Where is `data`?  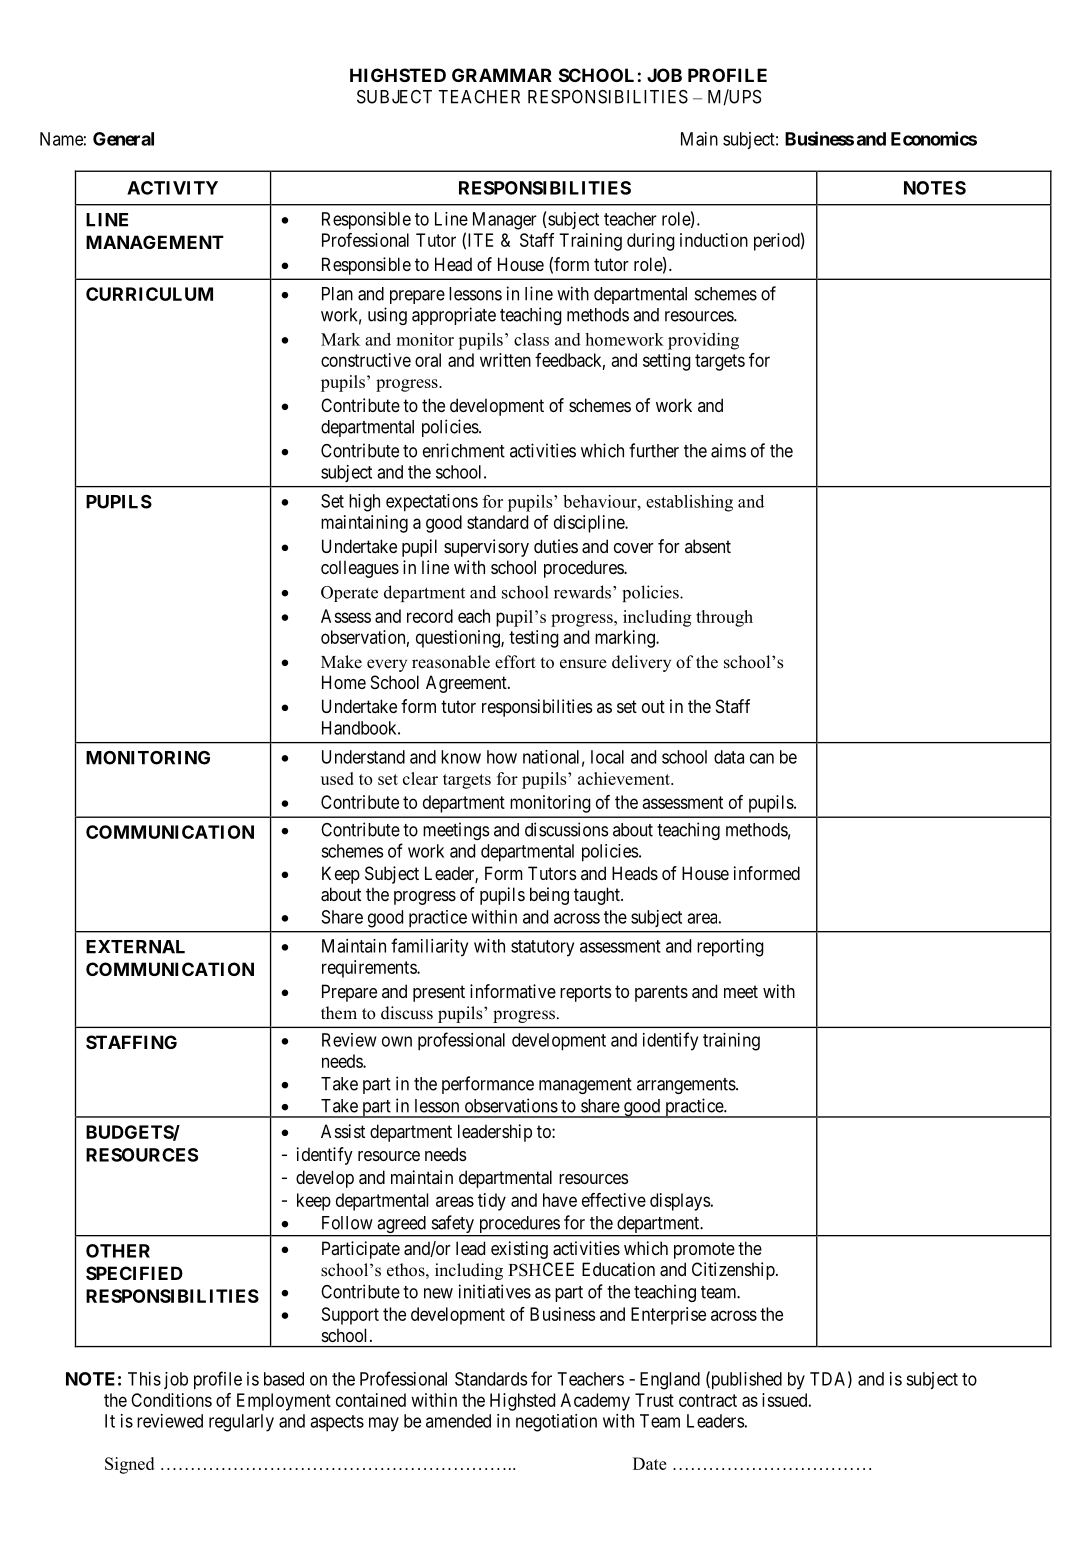 data is located at coordinates (729, 757).
